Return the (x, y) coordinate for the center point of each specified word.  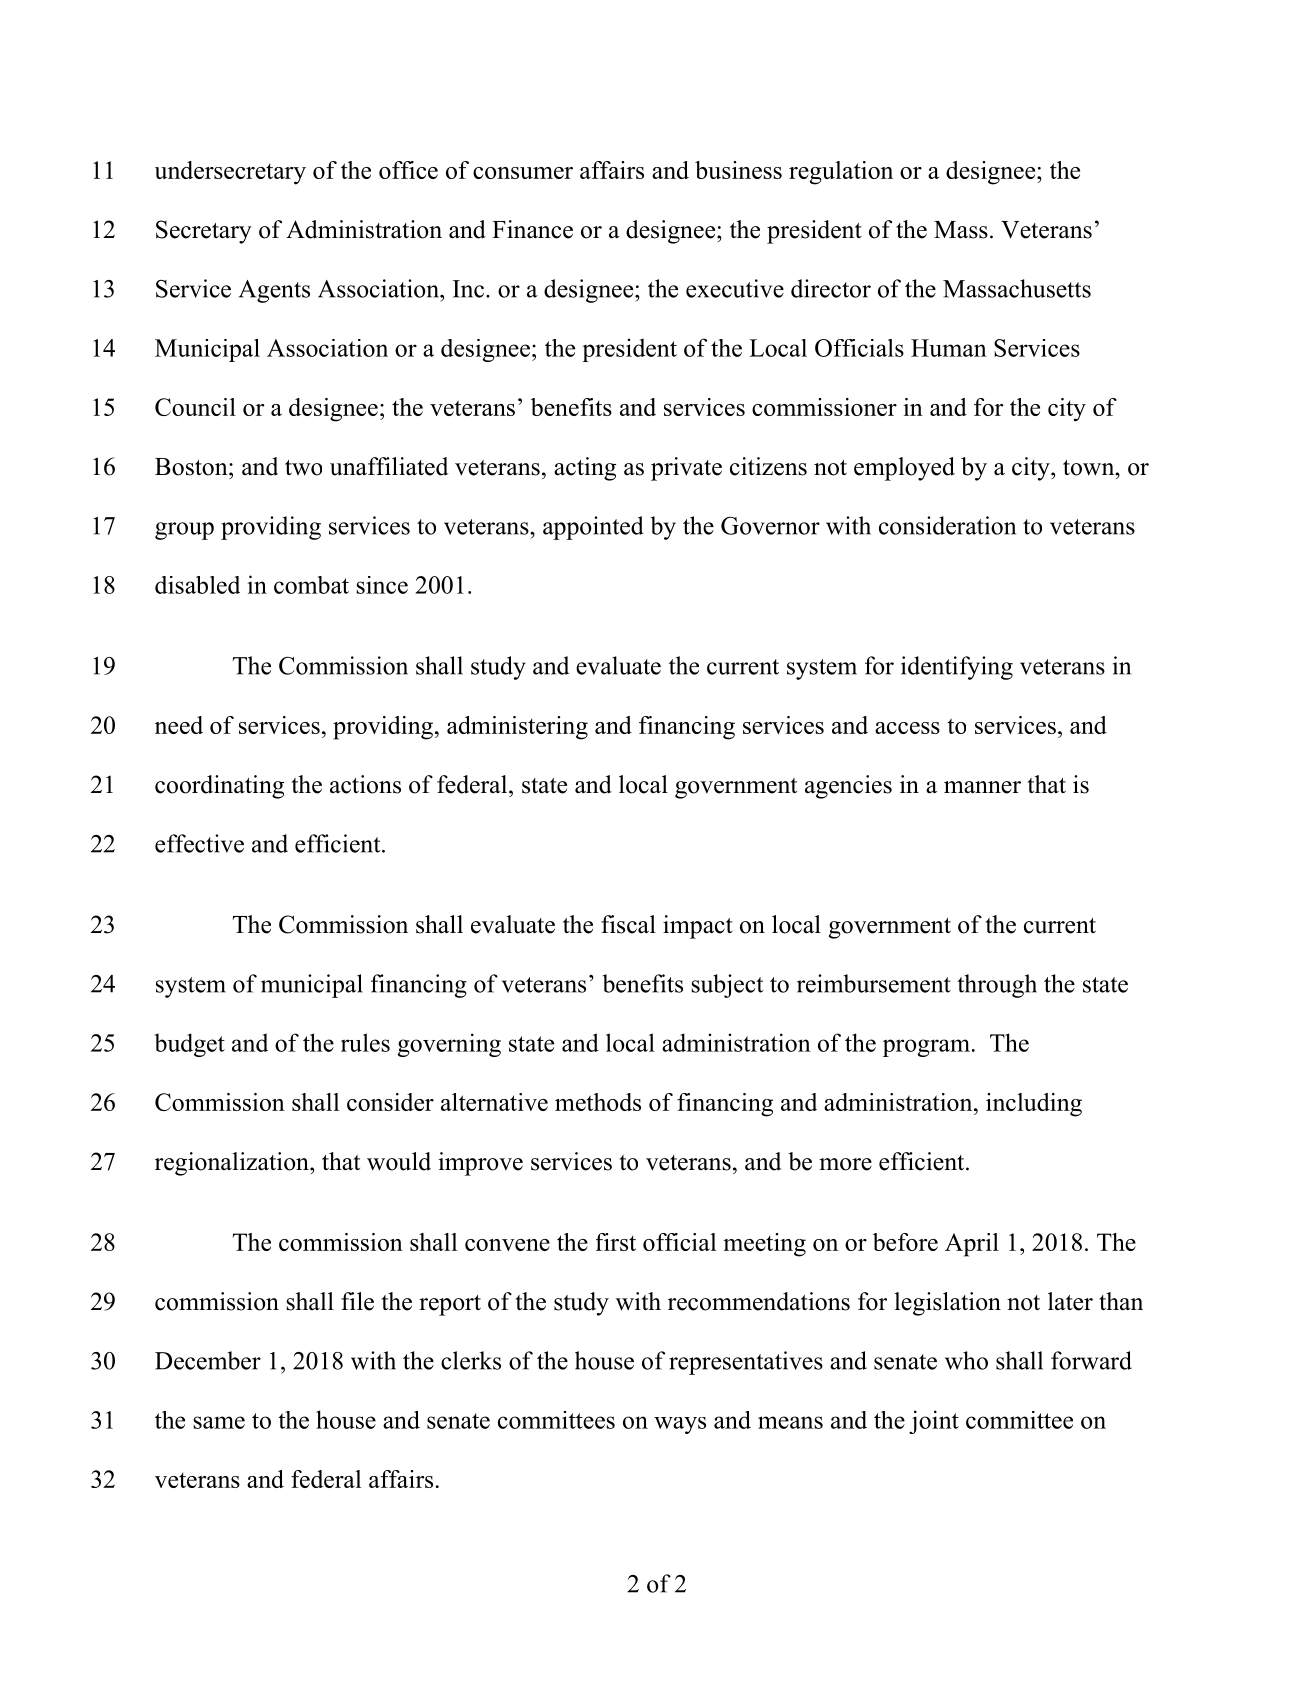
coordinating (219, 787)
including (1034, 1105)
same (219, 1422)
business (738, 170)
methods (598, 1102)
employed (904, 469)
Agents (274, 291)
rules (365, 1042)
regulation (841, 173)
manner (982, 787)
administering (517, 728)
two (303, 468)
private (686, 469)
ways (680, 1425)
